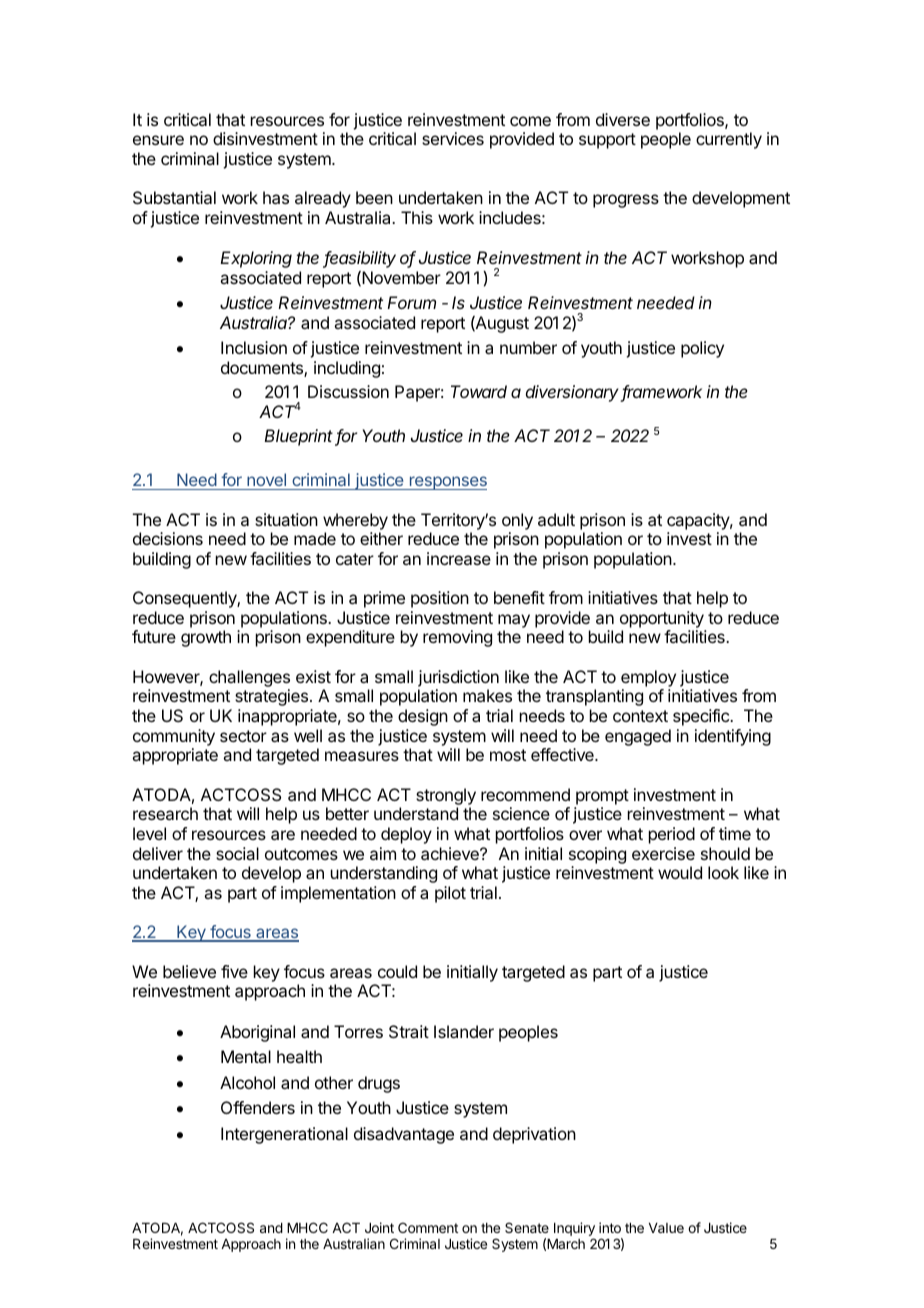 The image size is (924, 1308). Describe the element at coordinates (556, 519) in the screenshot. I see `adult` at that location.
